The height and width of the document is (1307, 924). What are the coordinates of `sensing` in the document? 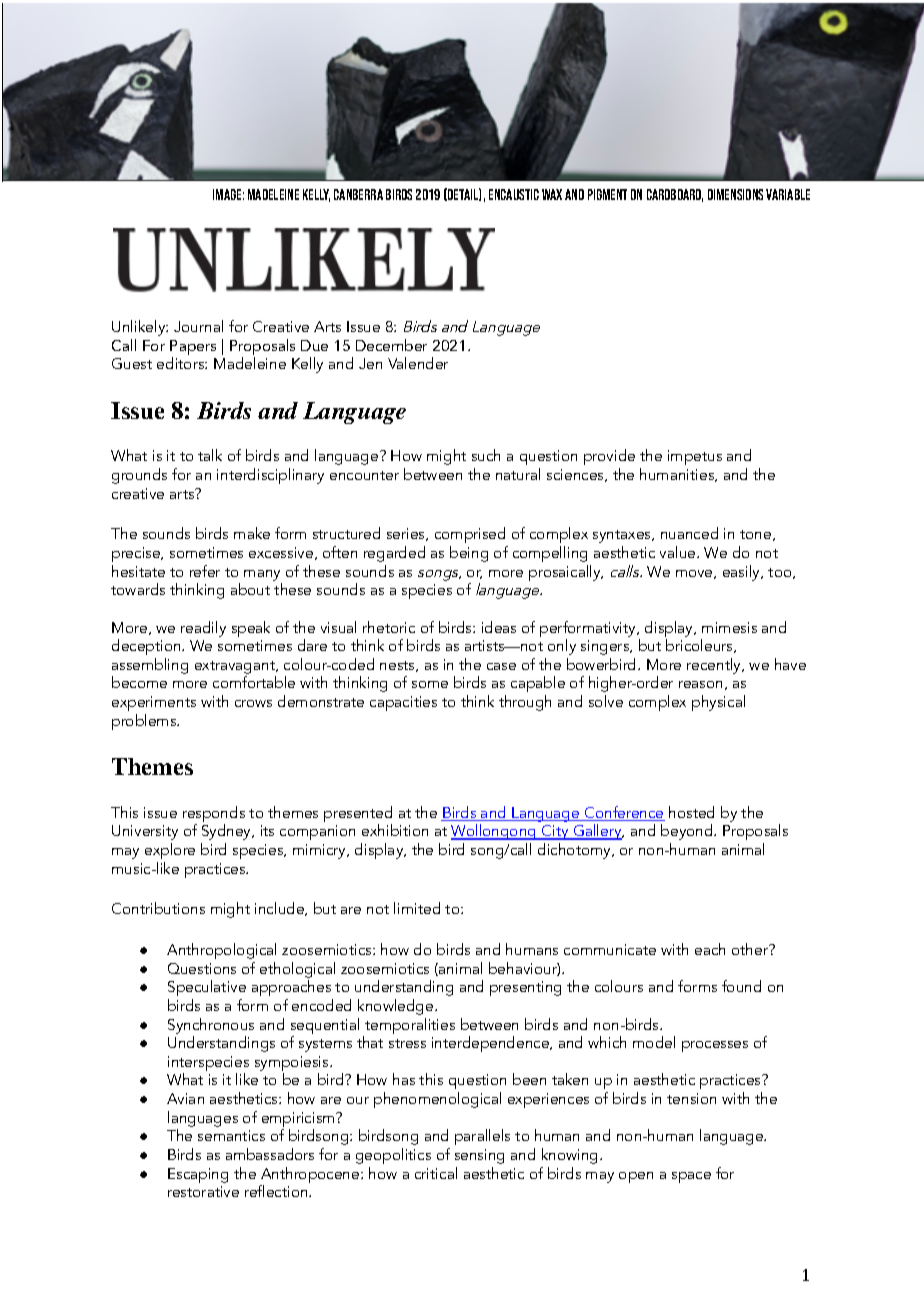 It's located at (479, 1156).
